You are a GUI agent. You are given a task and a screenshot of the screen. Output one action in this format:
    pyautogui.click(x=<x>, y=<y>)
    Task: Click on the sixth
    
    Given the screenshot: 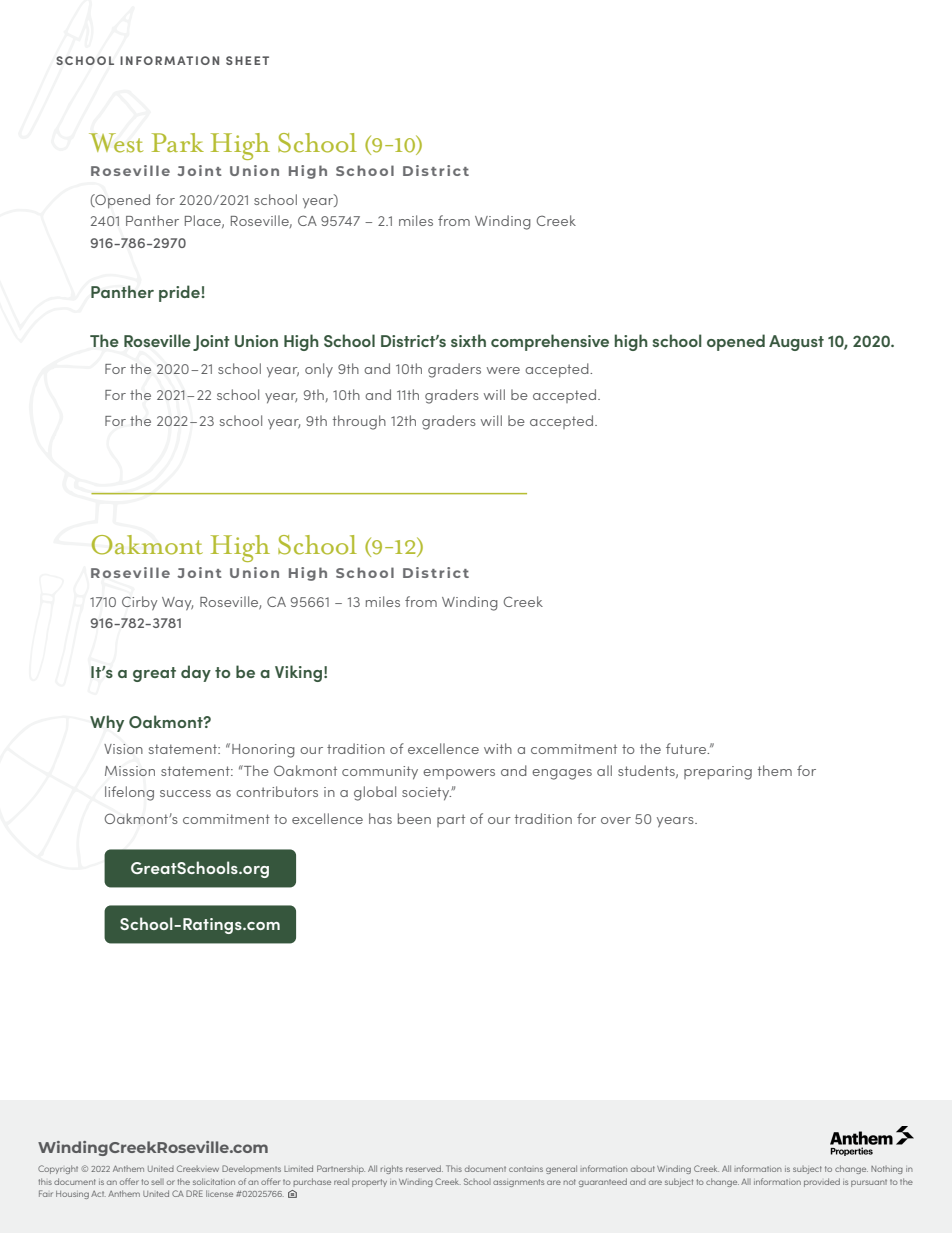 What is the action you would take?
    pyautogui.click(x=468, y=340)
